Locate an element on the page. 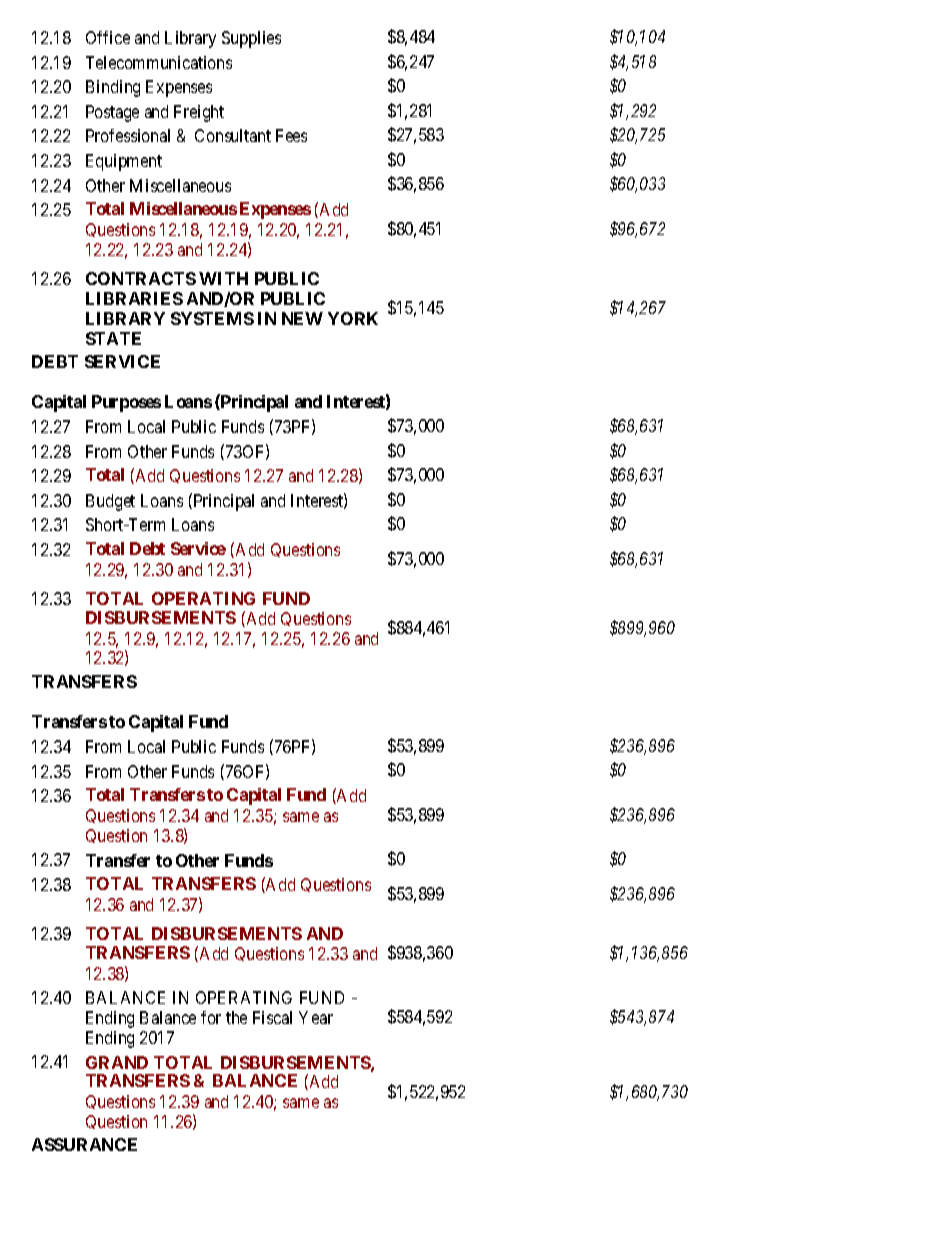 The width and height of the image is (952, 1233). GRAND is located at coordinates (117, 1062).
